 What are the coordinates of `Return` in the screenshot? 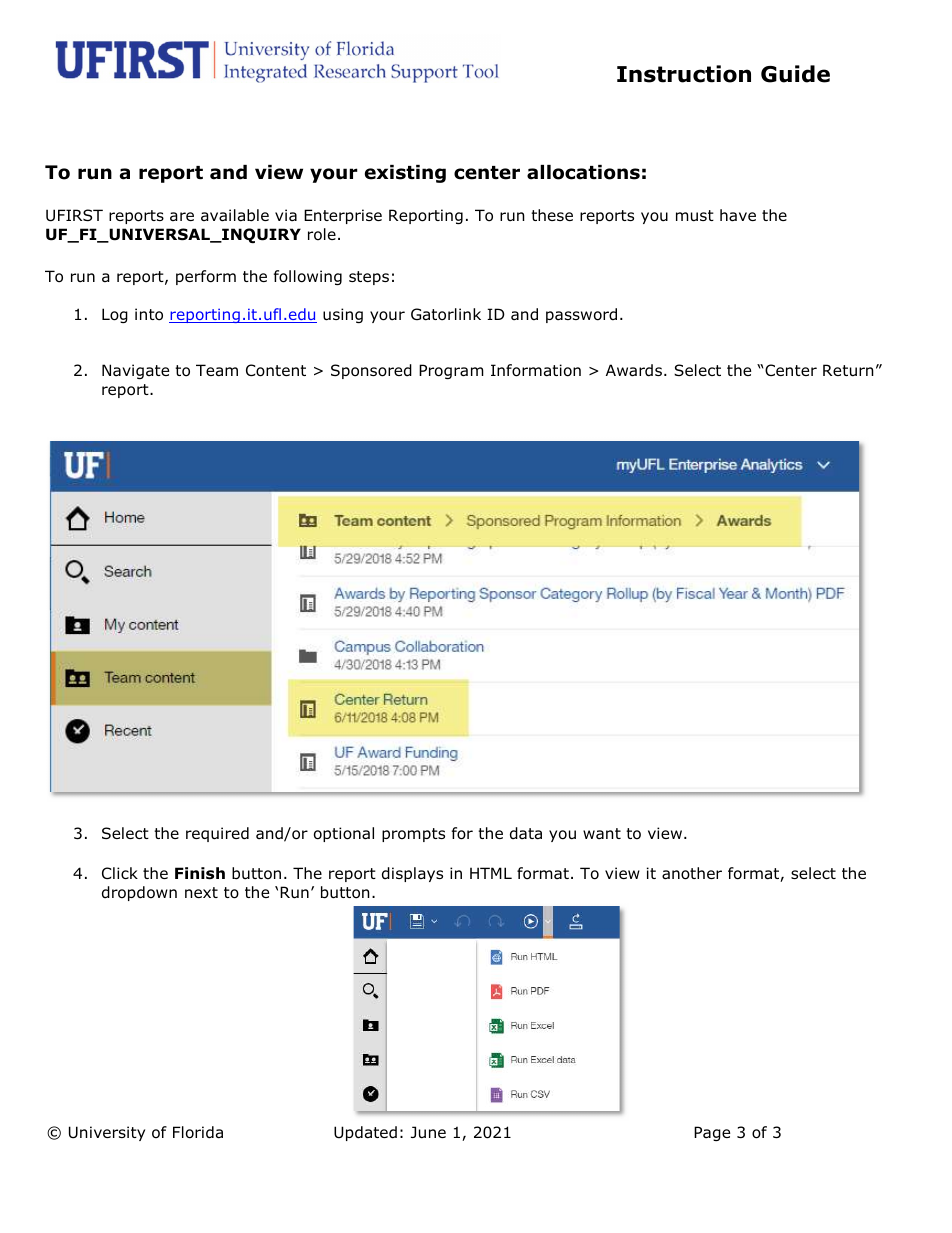 It's located at (848, 370).
